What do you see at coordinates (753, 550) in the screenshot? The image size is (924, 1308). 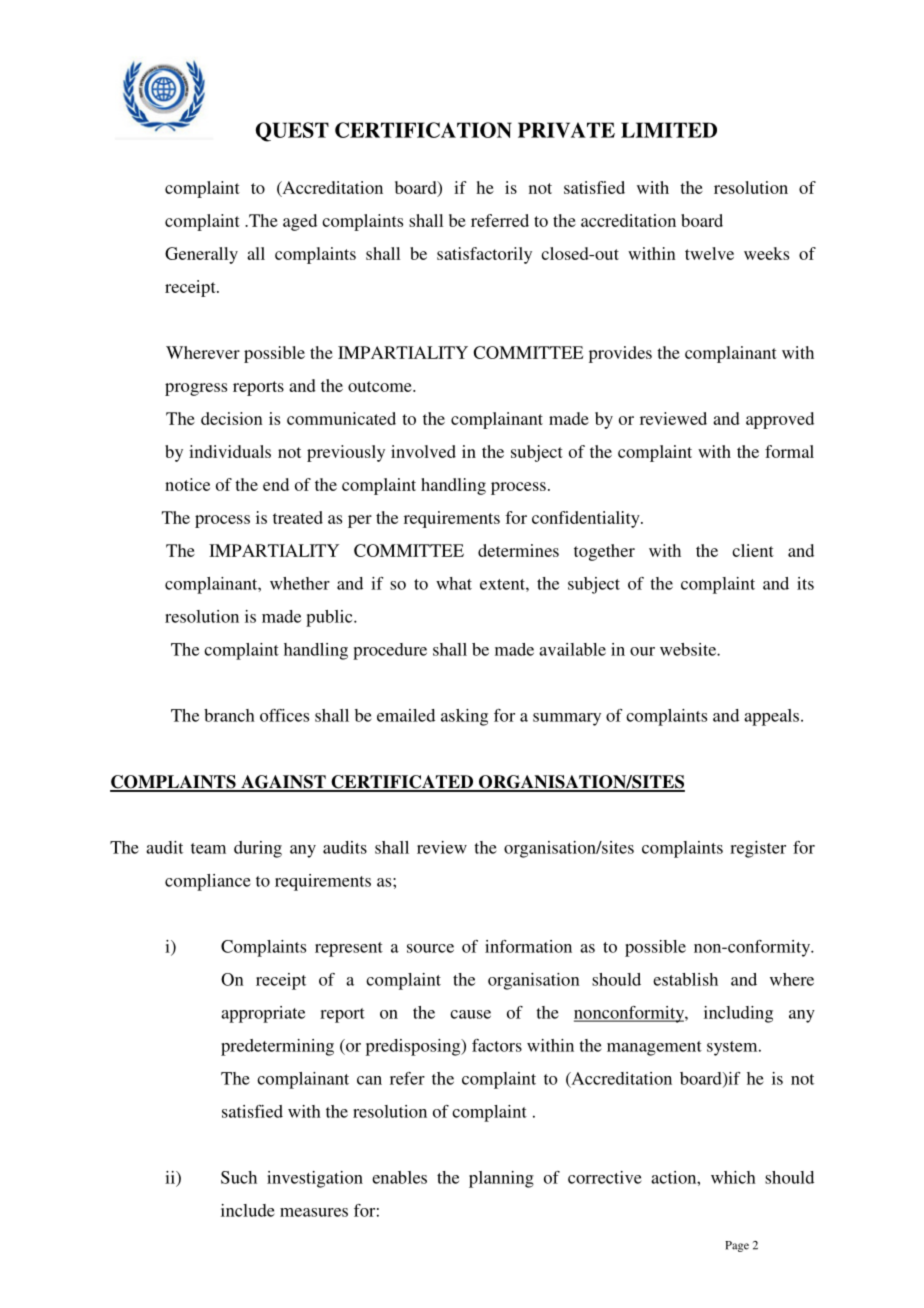 I see `client` at bounding box center [753, 550].
